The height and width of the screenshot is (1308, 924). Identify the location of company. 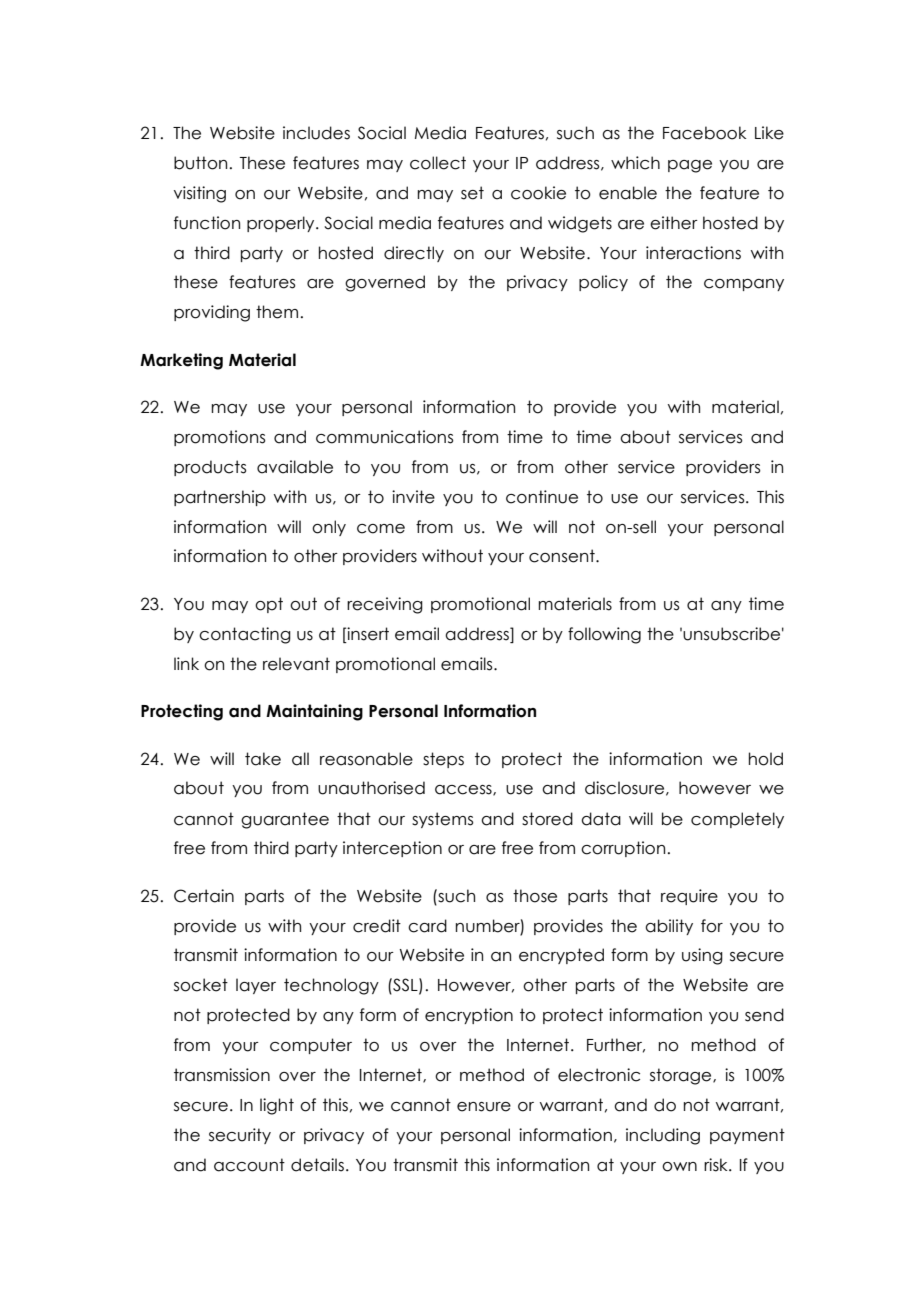
(744, 285).
